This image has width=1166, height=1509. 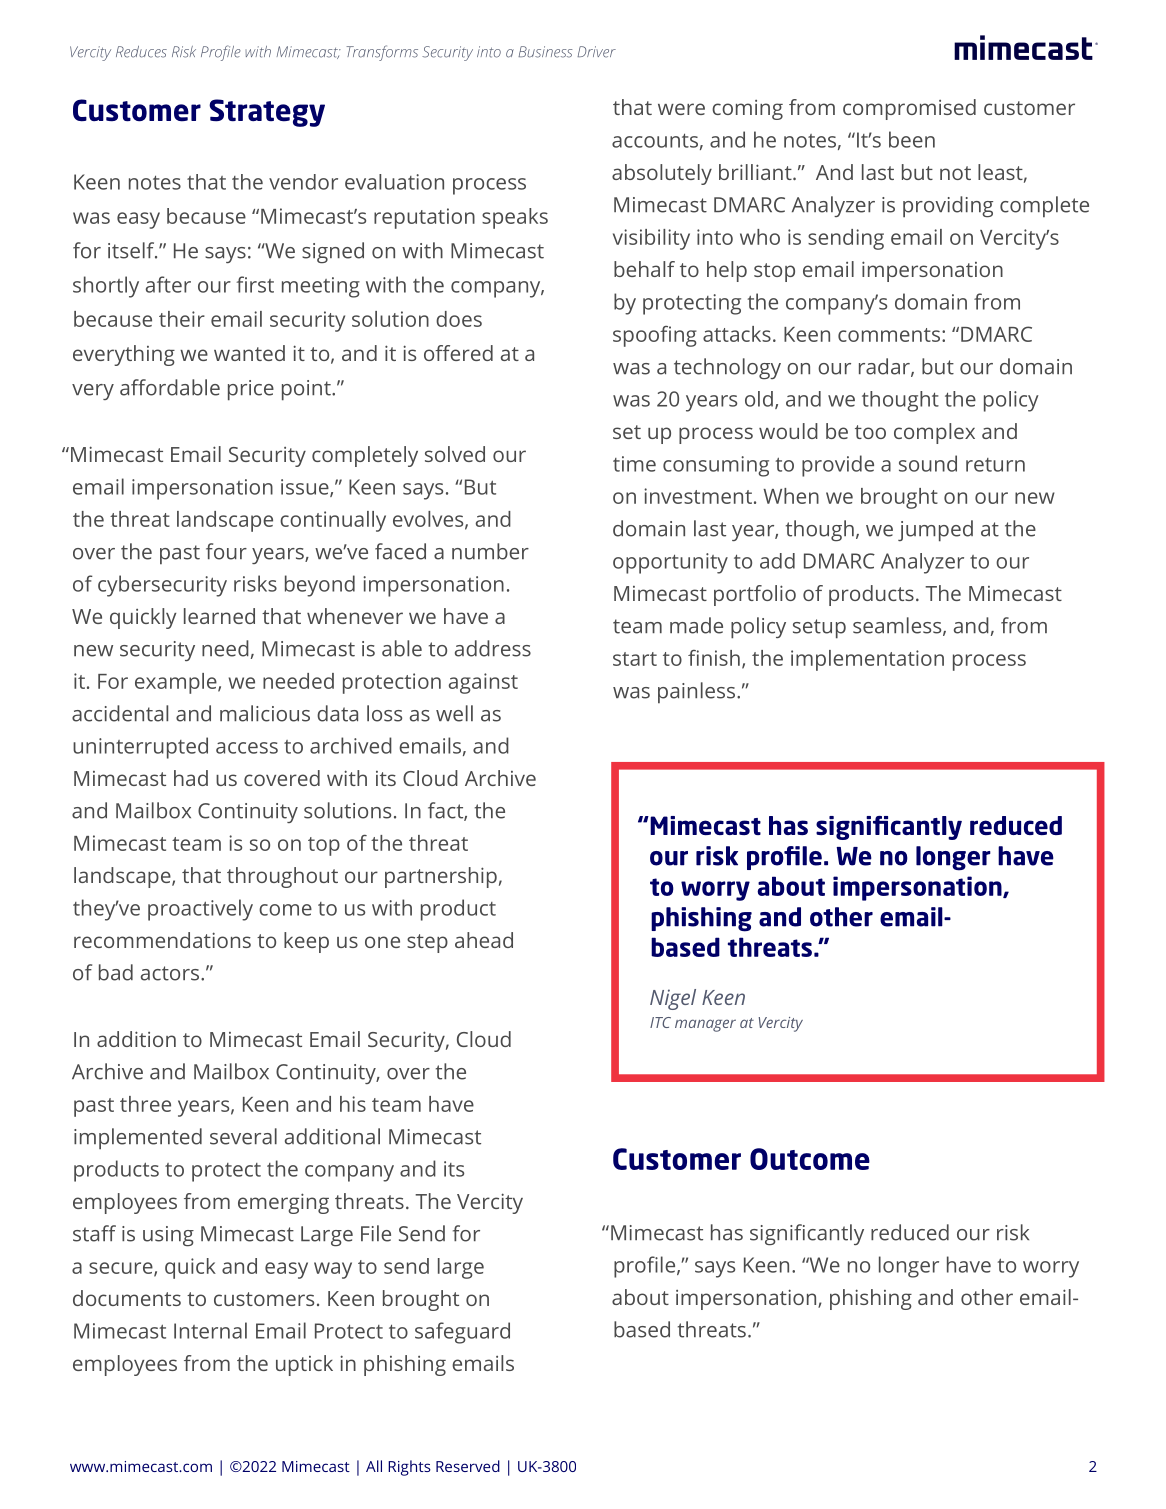 What do you see at coordinates (267, 113) in the image?
I see `Strategy` at bounding box center [267, 113].
